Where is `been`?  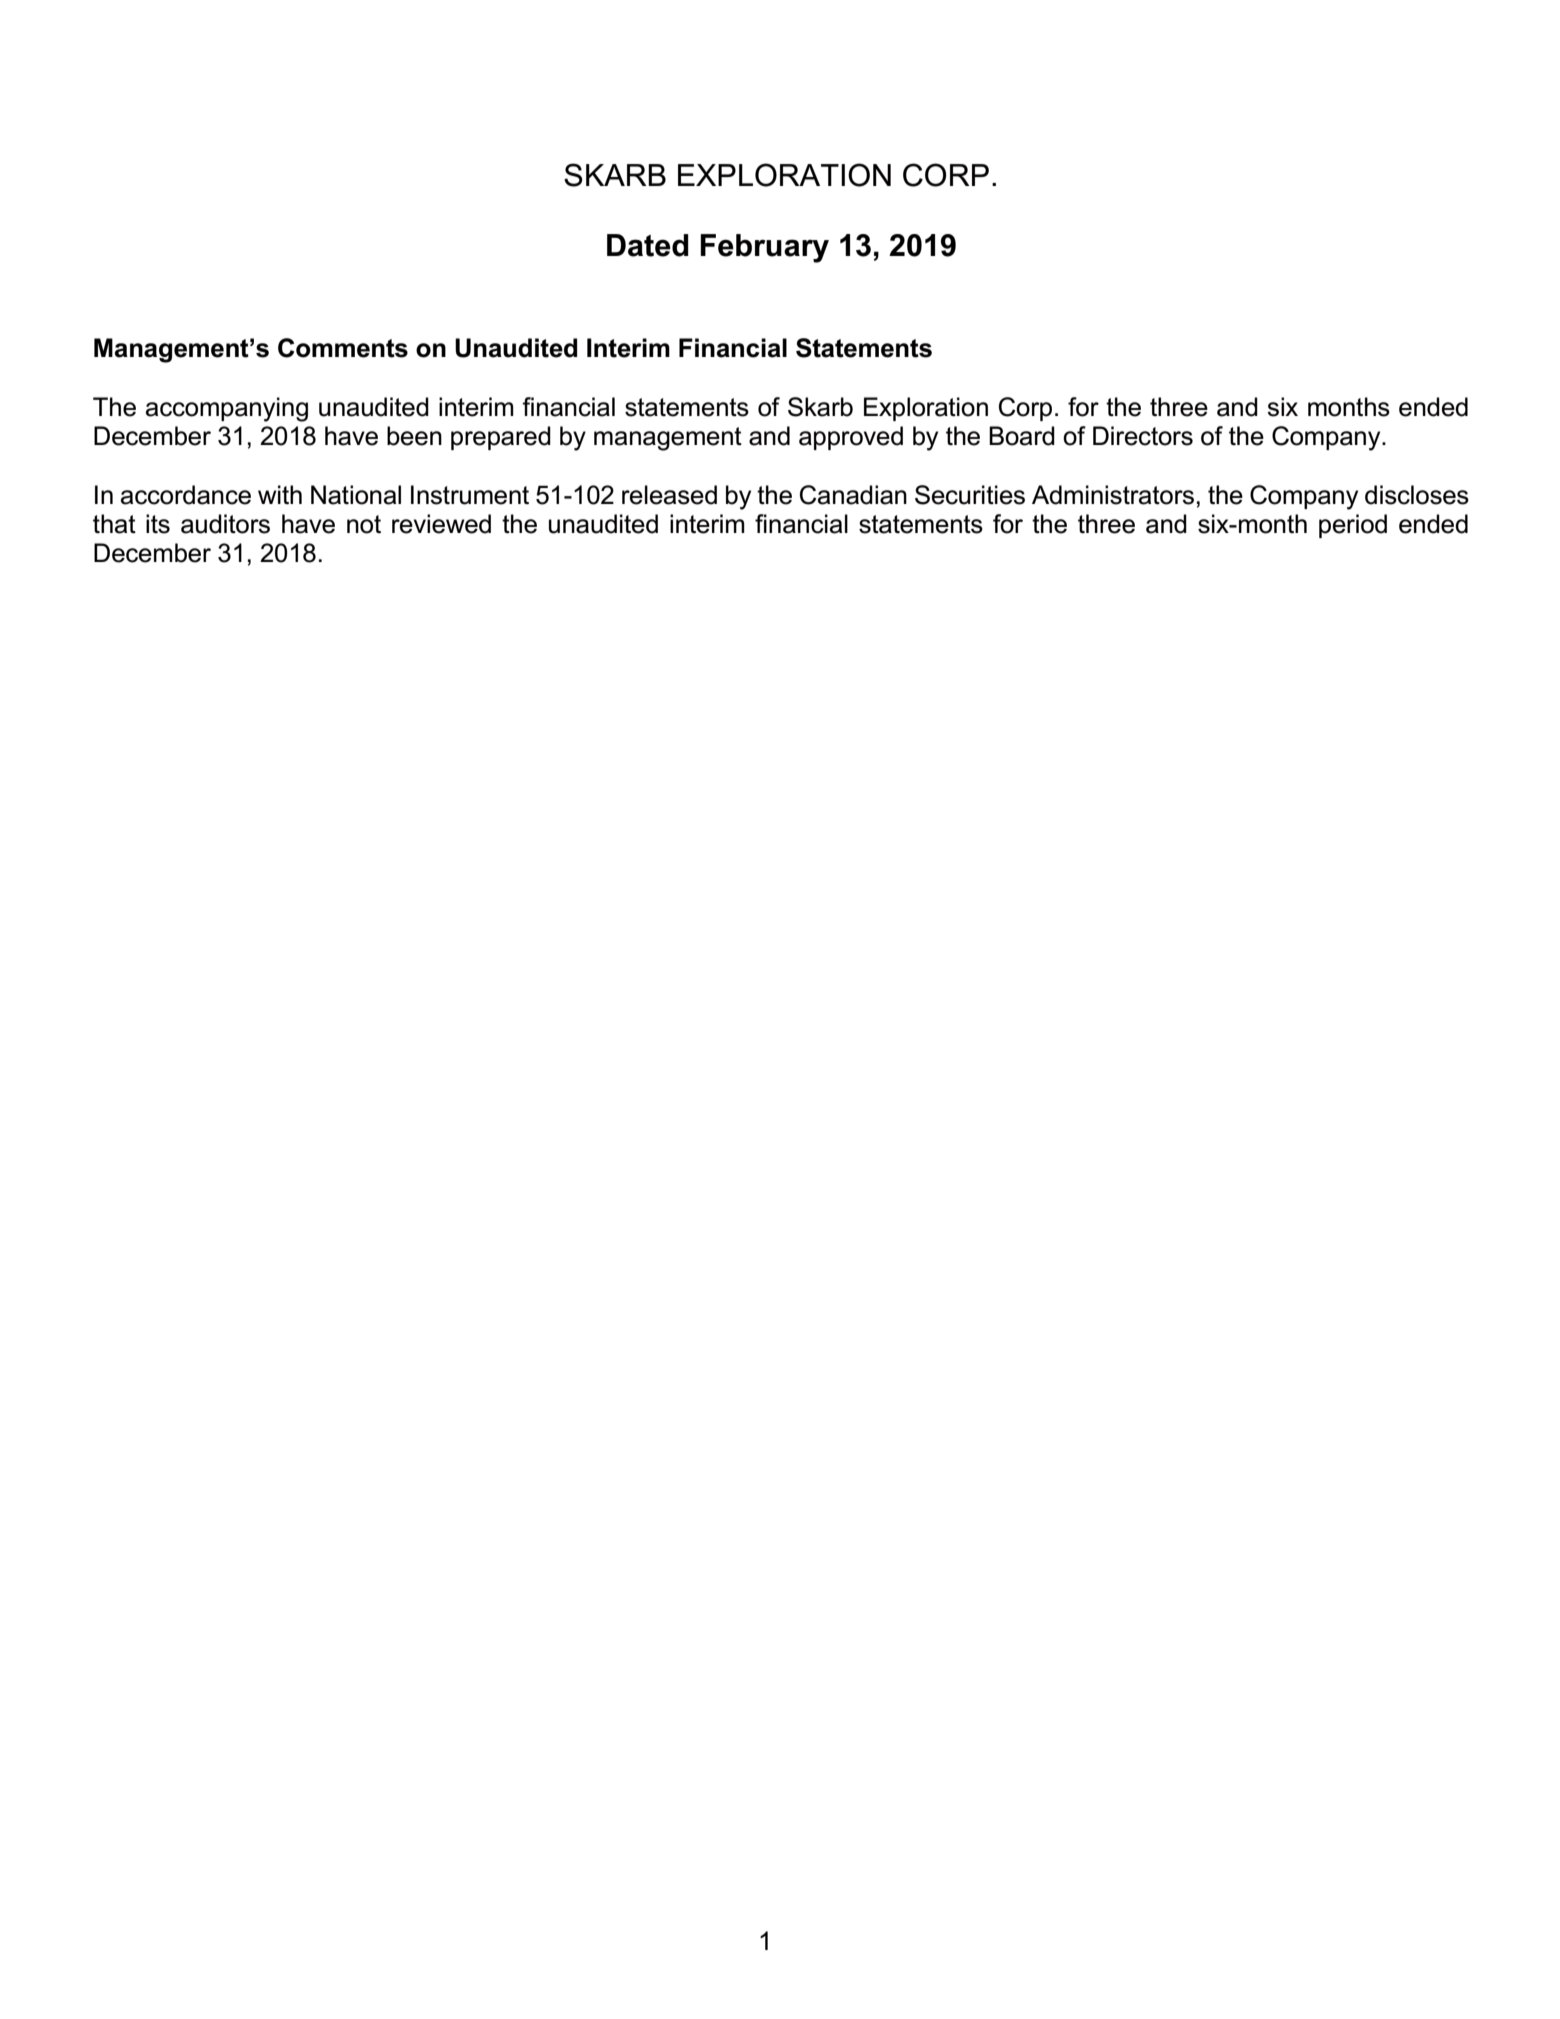
been is located at coordinates (414, 436).
